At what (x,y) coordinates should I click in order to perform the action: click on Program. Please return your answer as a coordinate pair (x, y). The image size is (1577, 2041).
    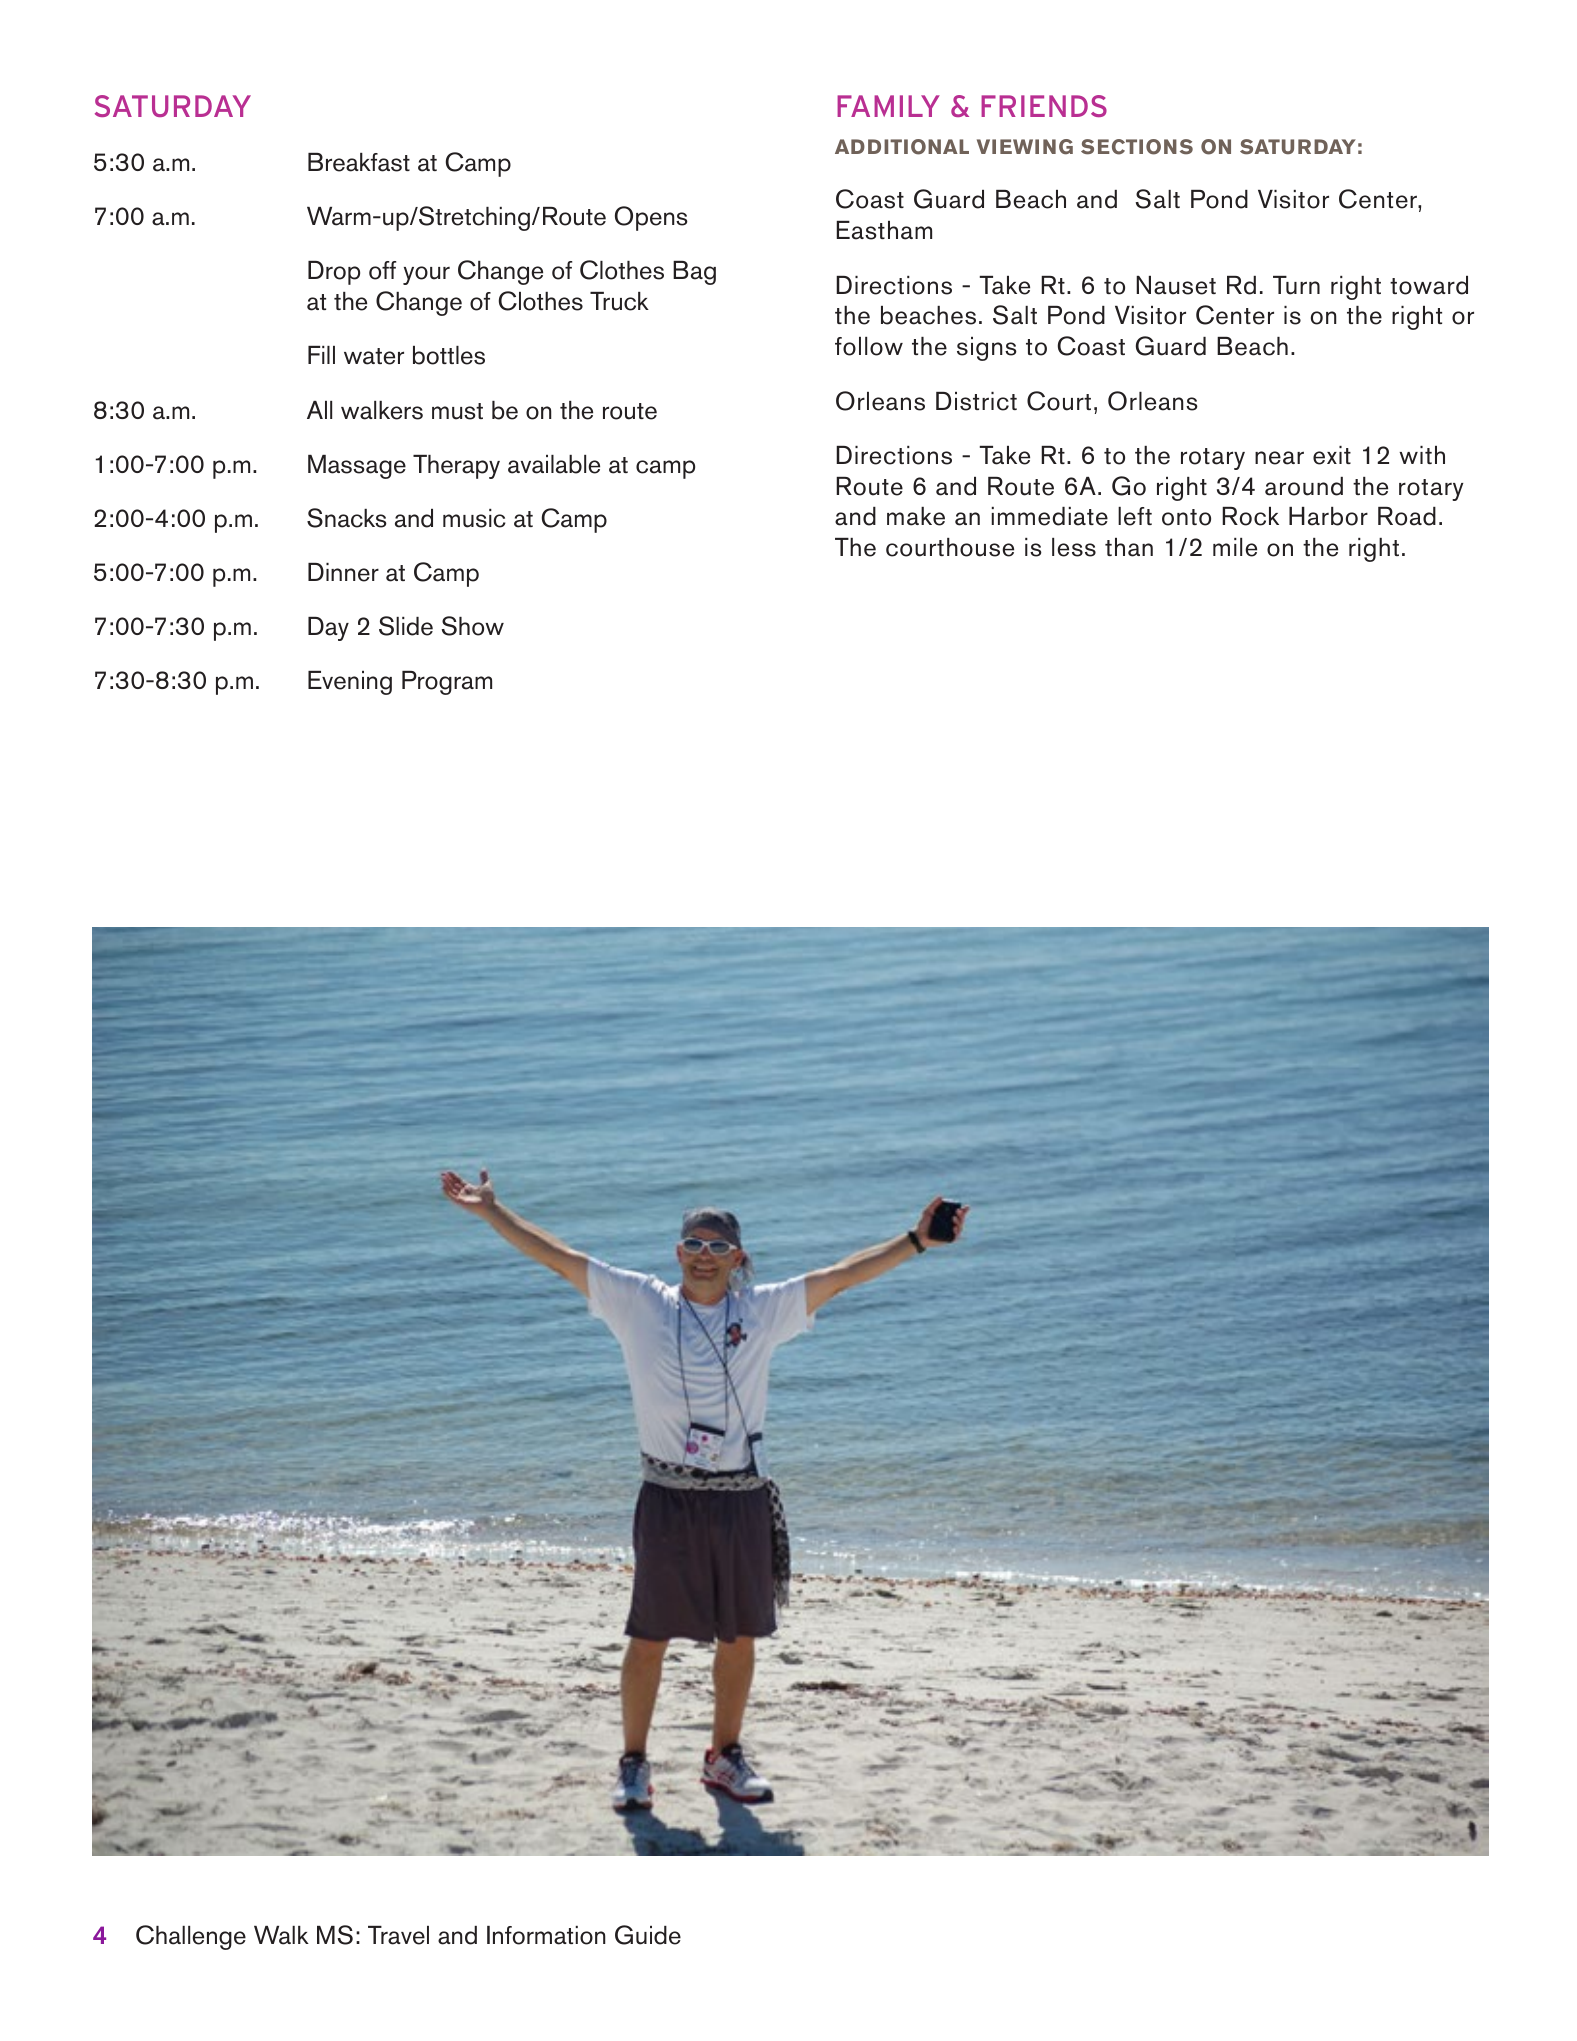
    Looking at the image, I should click on (447, 683).
